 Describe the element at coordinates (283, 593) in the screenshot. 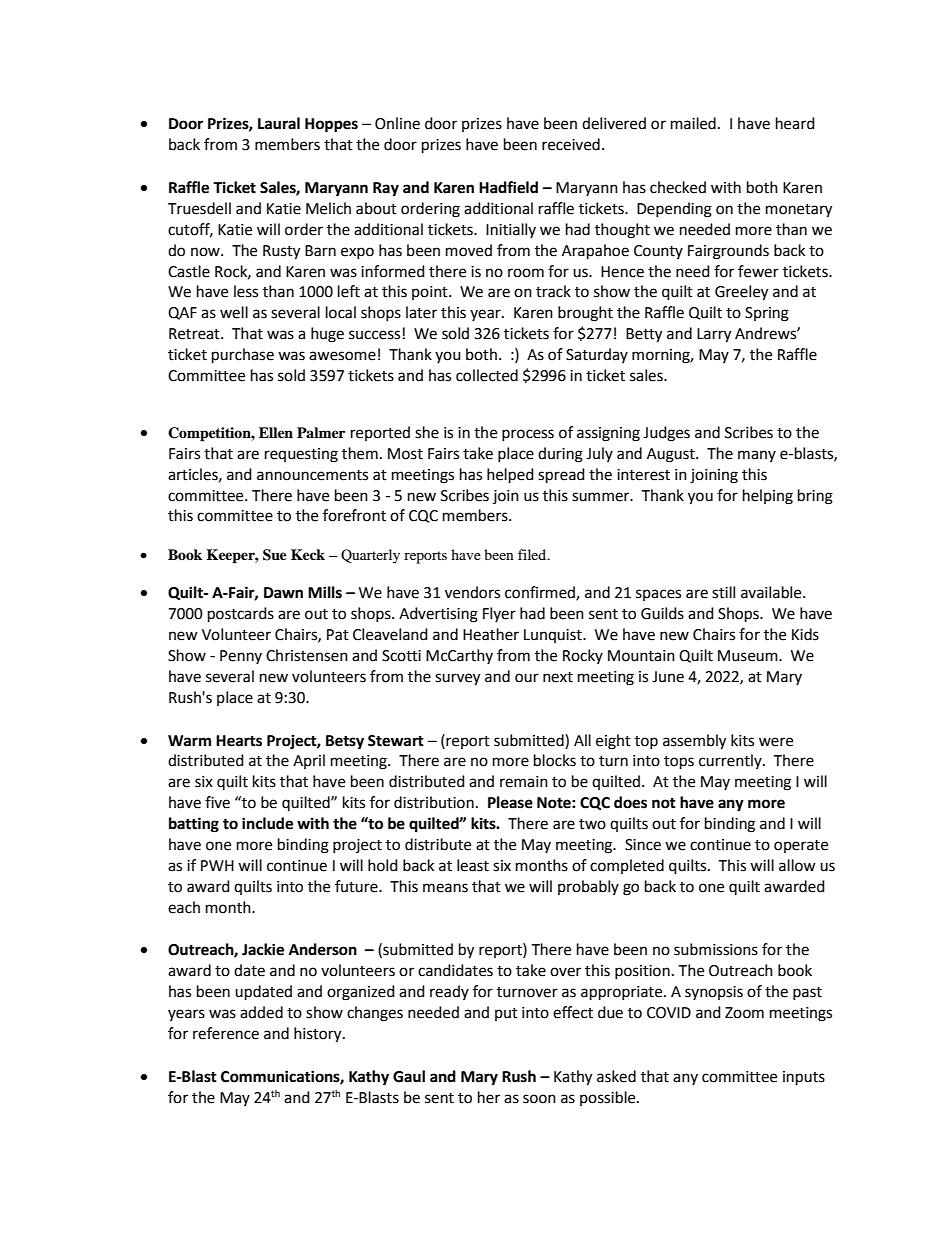

I see `Dawn` at that location.
